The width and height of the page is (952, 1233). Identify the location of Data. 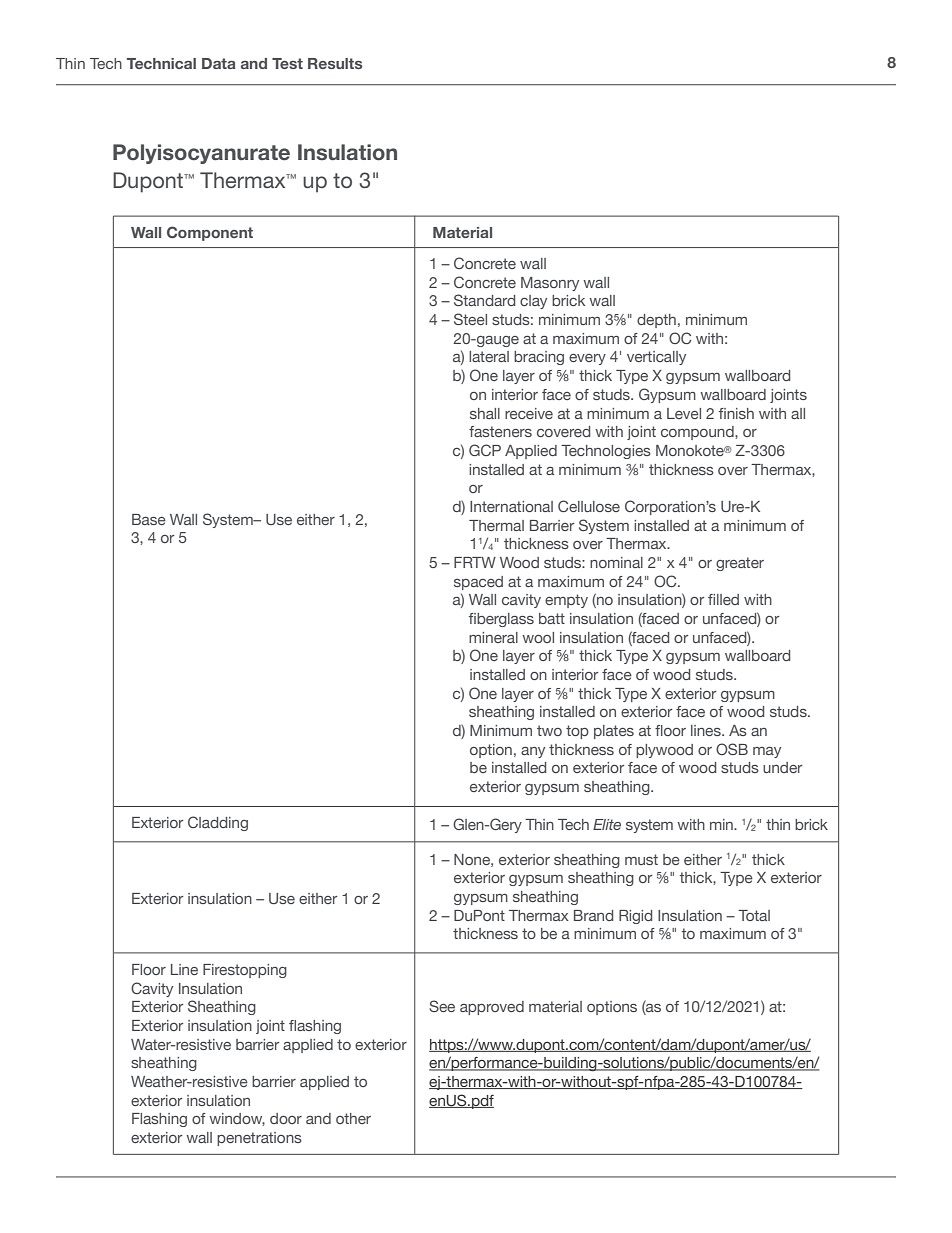
(219, 63).
